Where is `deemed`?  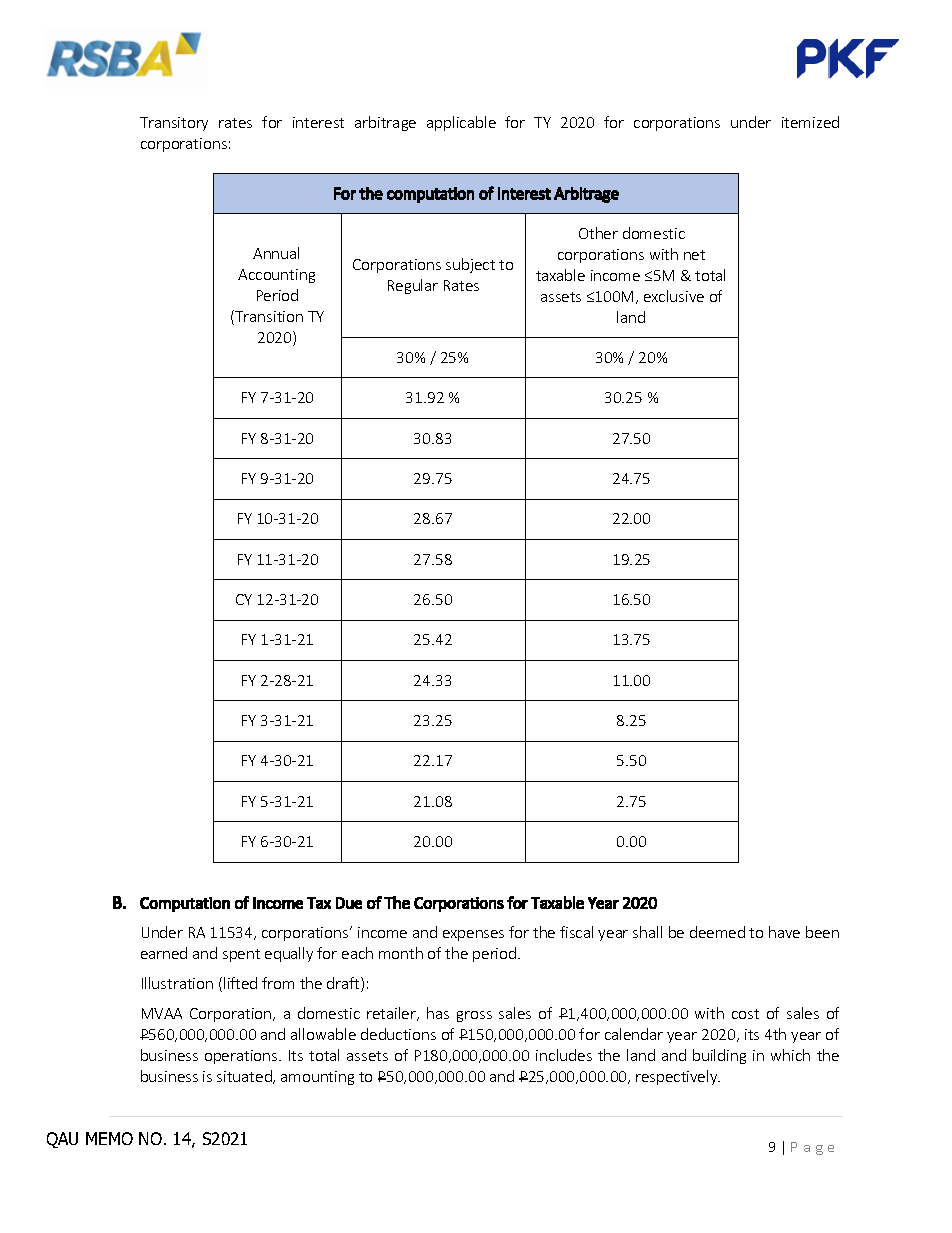
deemed is located at coordinates (717, 932).
